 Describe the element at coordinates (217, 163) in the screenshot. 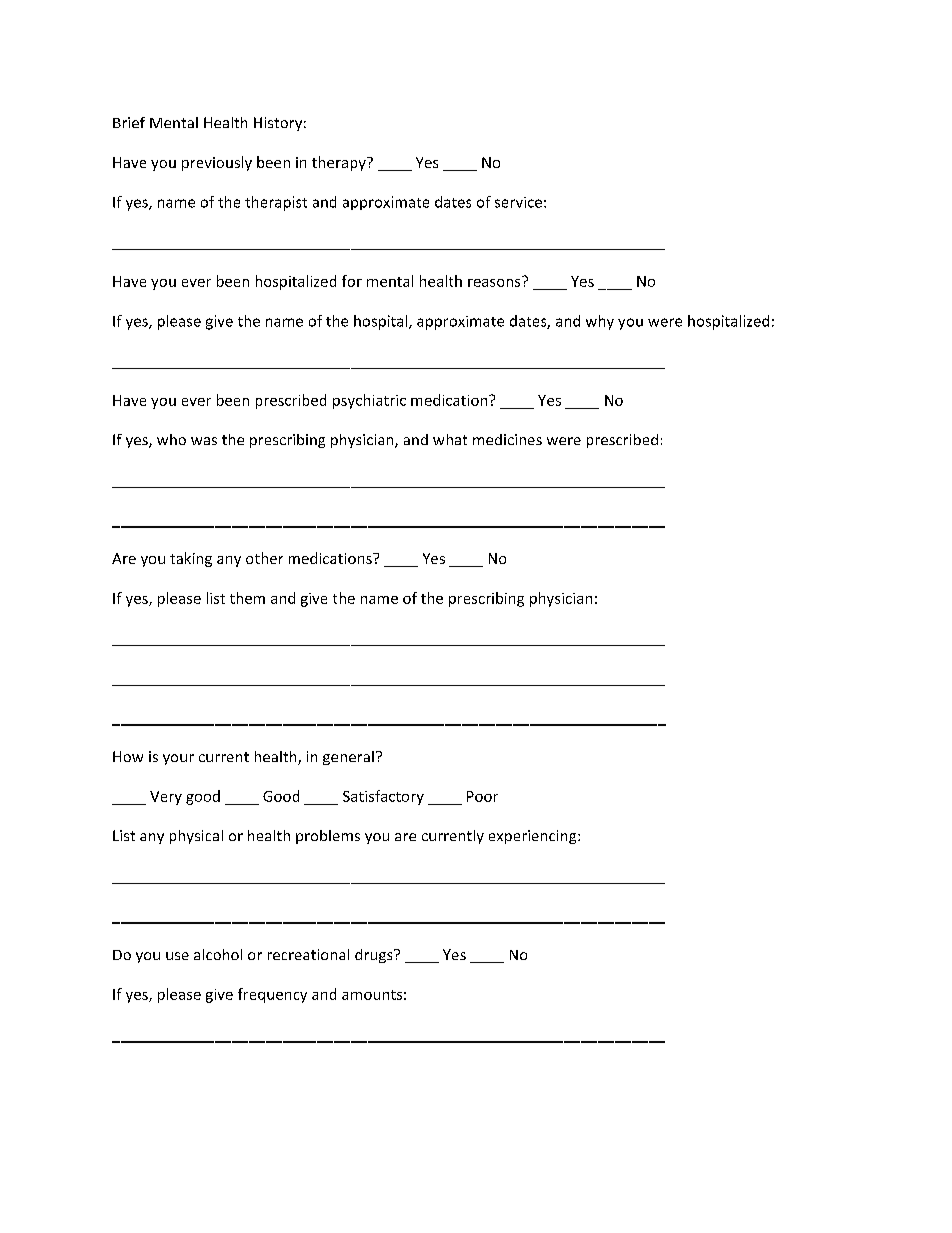

I see `previously` at that location.
